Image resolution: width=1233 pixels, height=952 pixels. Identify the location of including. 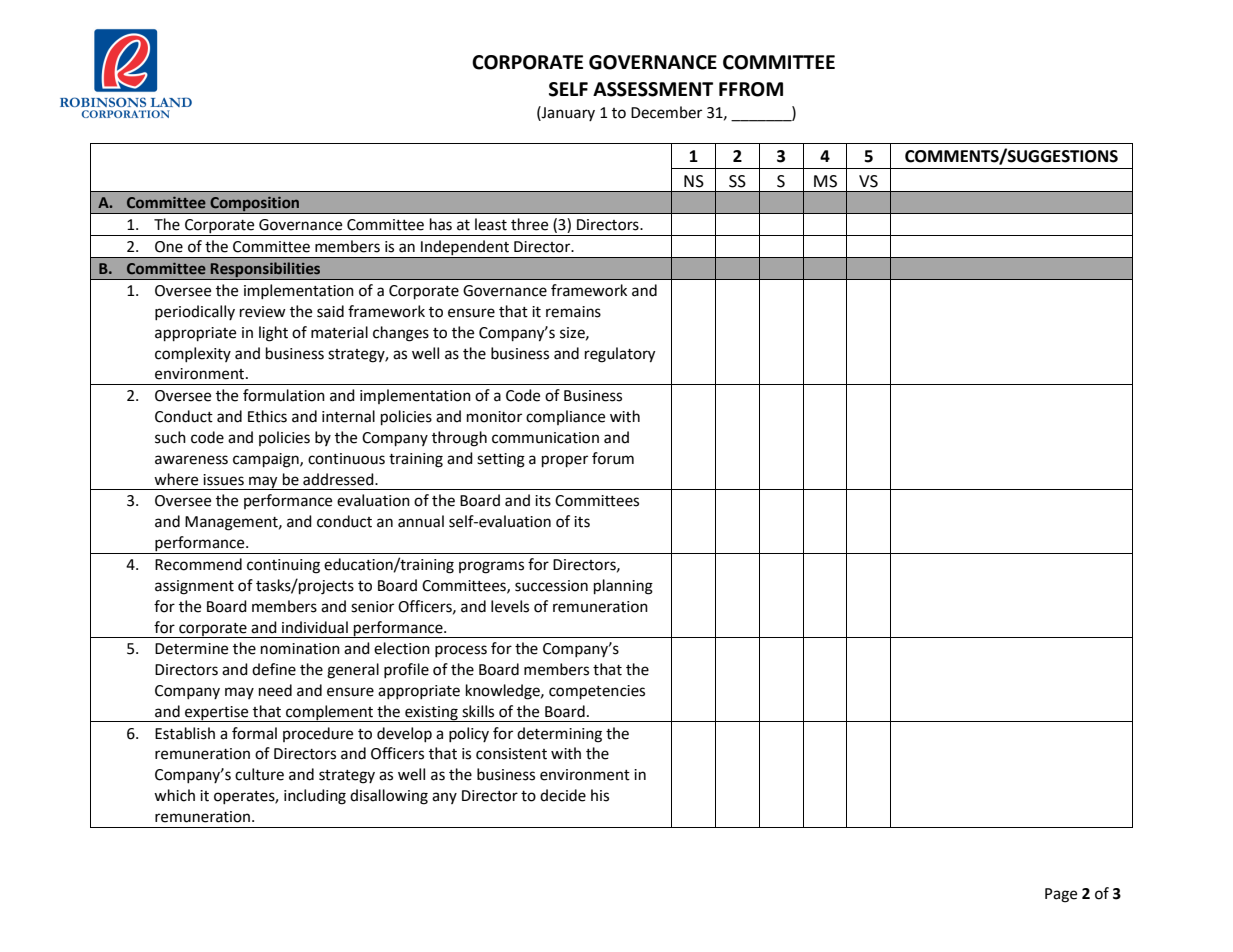
(315, 797).
